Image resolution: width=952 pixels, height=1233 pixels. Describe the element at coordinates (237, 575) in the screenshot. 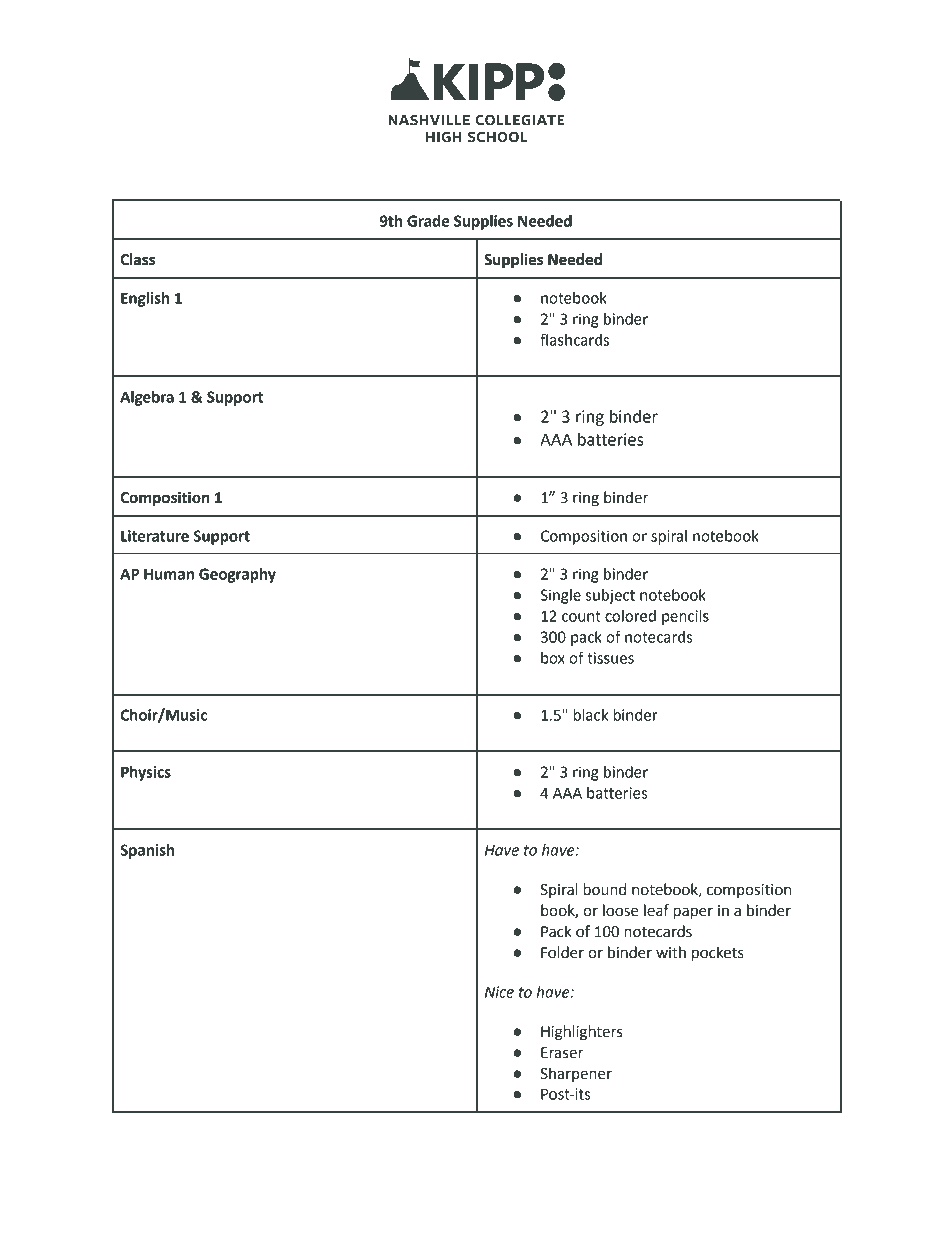

I see `Geography` at that location.
